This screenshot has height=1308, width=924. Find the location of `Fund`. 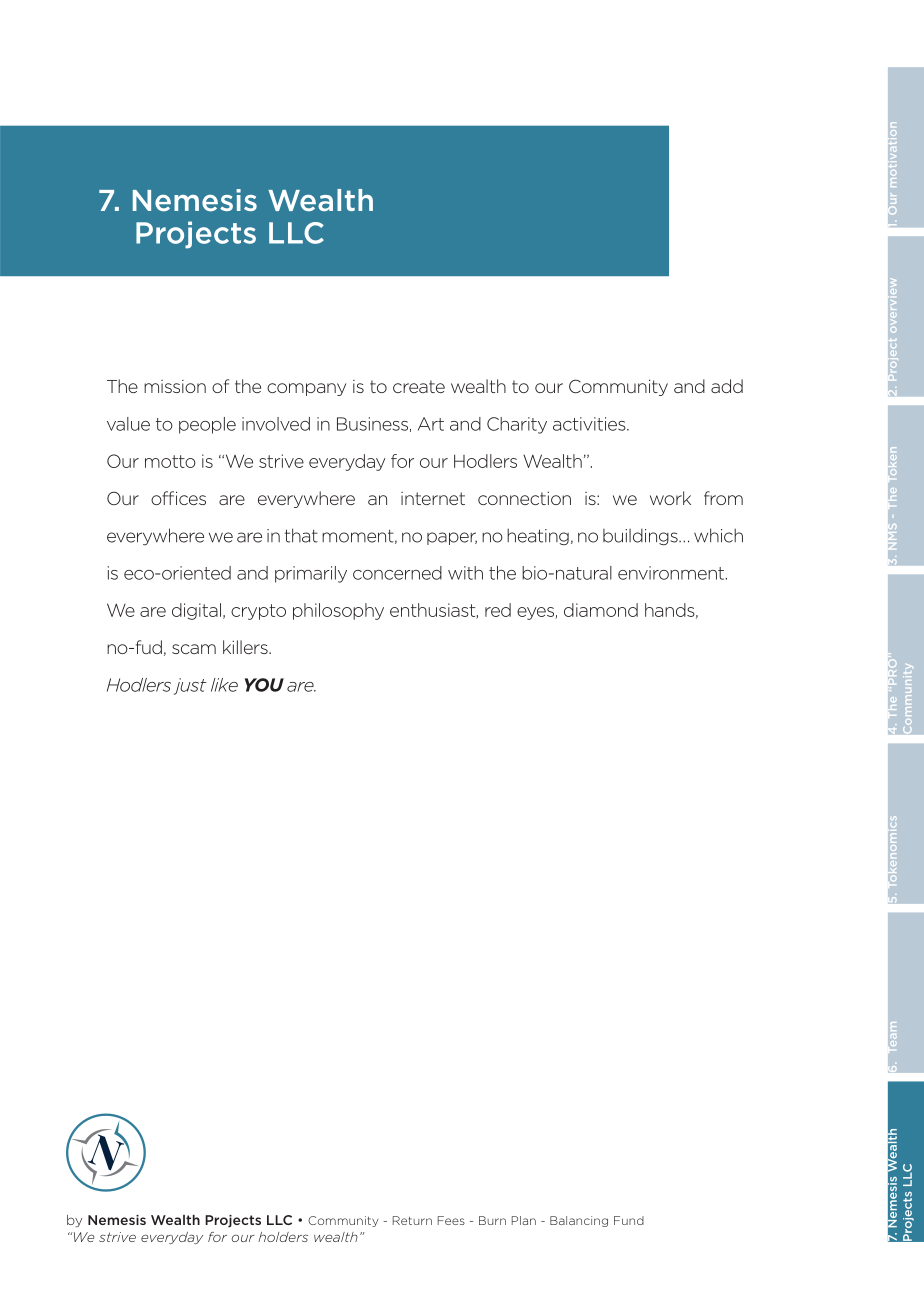

Fund is located at coordinates (629, 1220).
